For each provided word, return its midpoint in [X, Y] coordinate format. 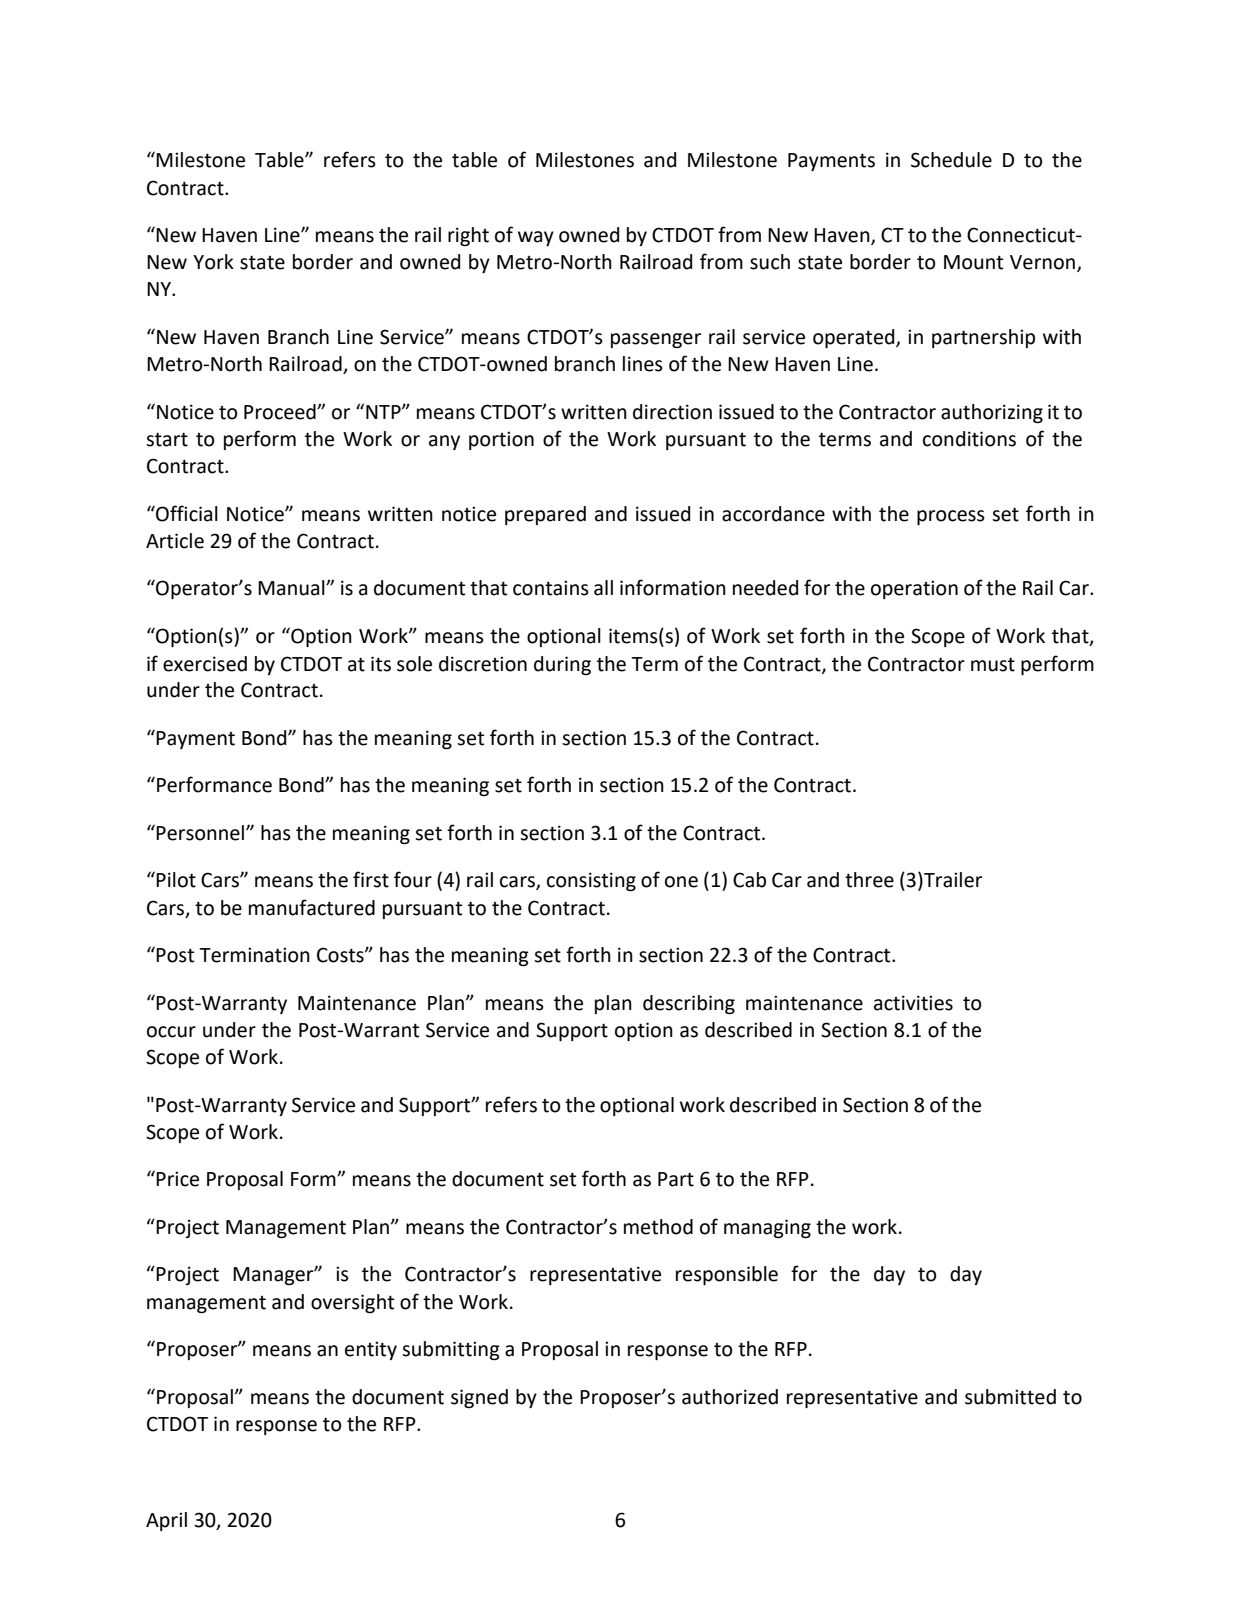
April [166, 1521]
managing [767, 1228]
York [213, 262]
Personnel [201, 833]
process [951, 517]
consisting [591, 881]
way [536, 238]
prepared [545, 515]
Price [177, 1179]
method [658, 1227]
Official [186, 513]
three [869, 880]
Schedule [951, 160]
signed [479, 1398]
